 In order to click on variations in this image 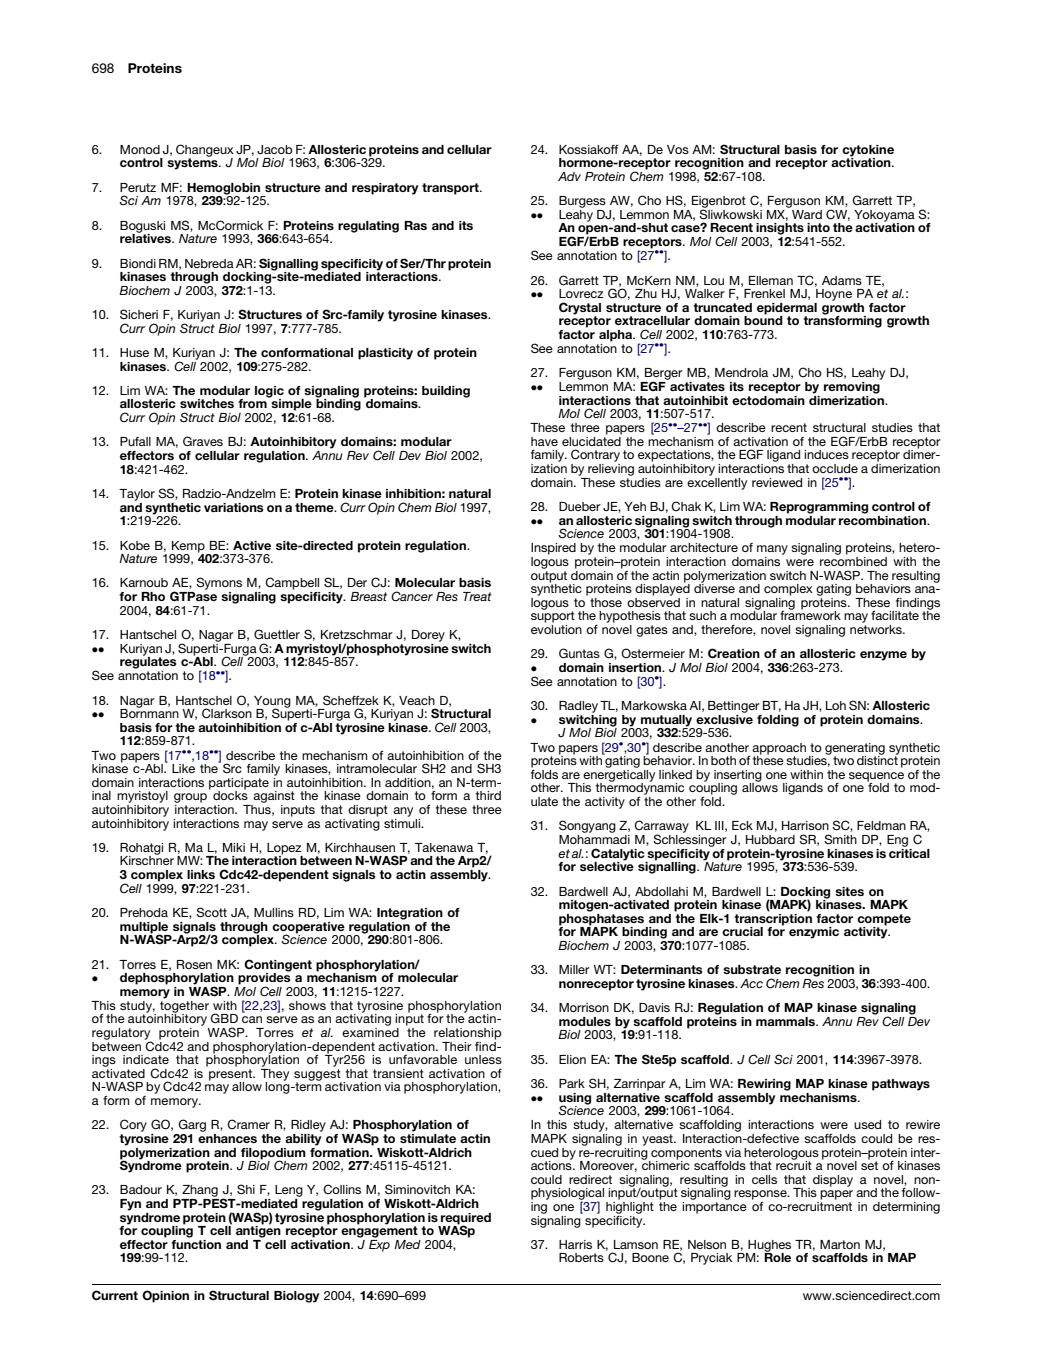, I will do `click(233, 507)`.
